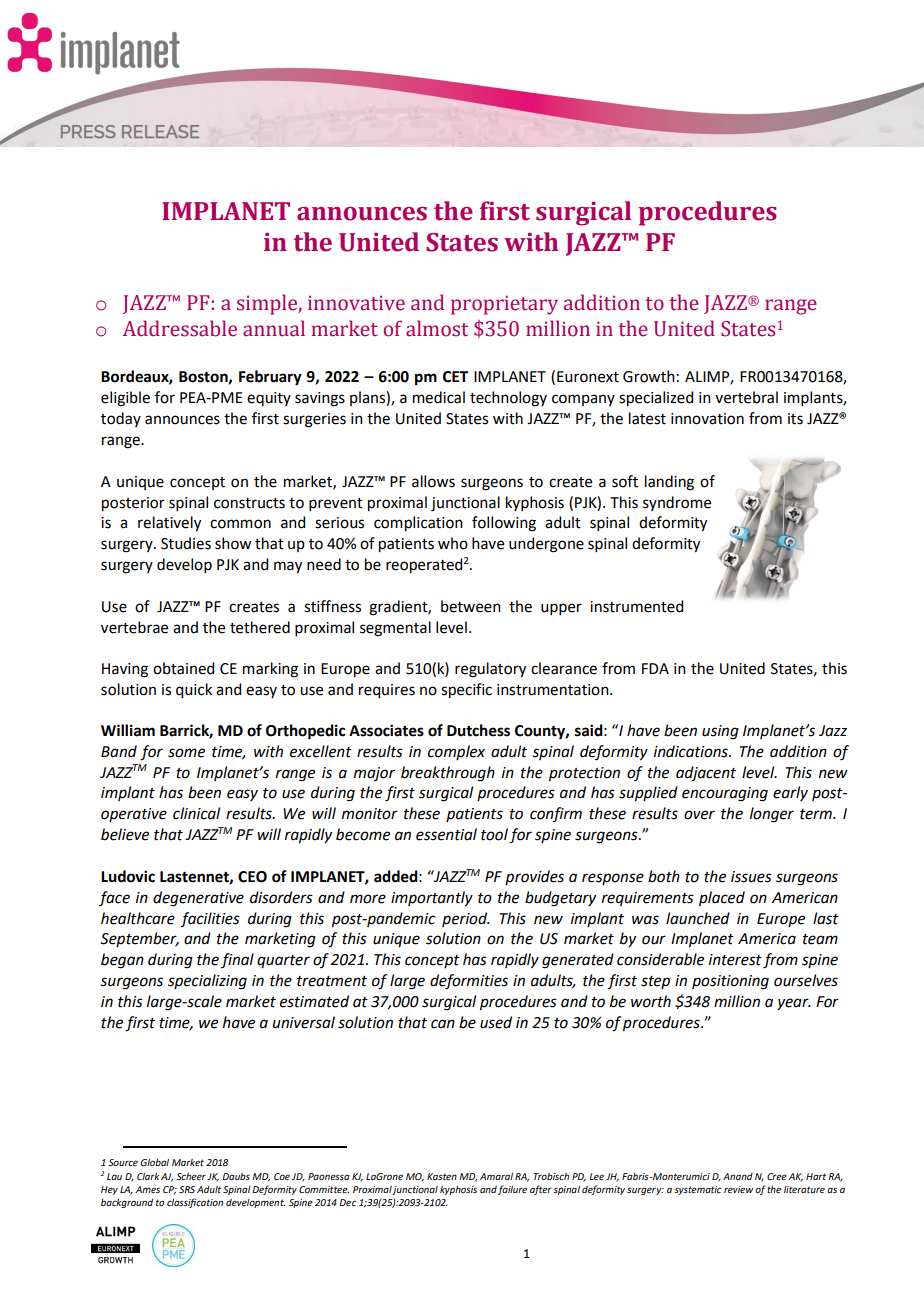 The width and height of the screenshot is (924, 1308). Describe the element at coordinates (186, 753) in the screenshot. I see `some` at that location.
